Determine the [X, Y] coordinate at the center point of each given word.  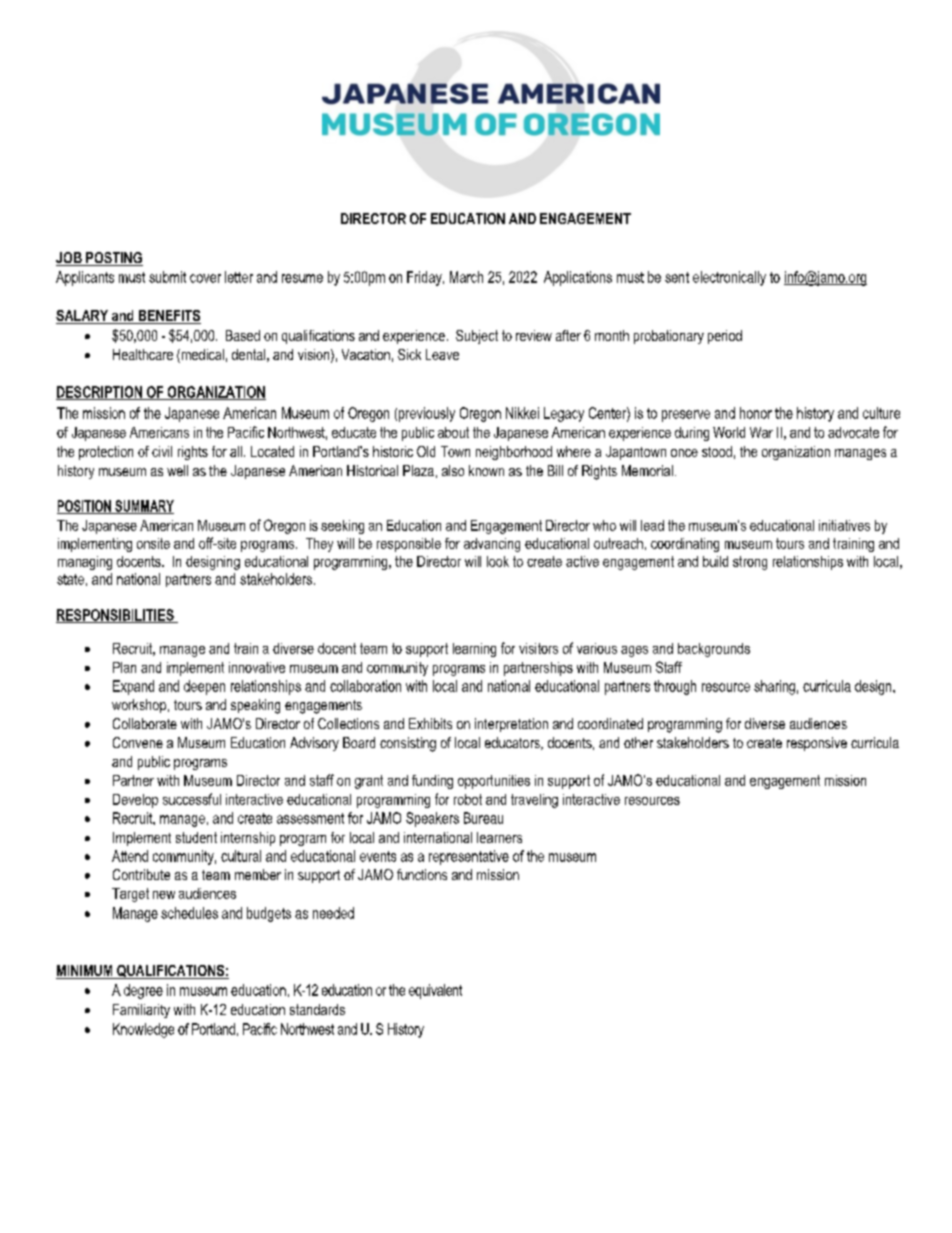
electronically [729, 278]
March [466, 277]
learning [474, 650]
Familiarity [141, 1011]
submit [167, 277]
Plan [124, 667]
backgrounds [714, 650]
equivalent [435, 991]
